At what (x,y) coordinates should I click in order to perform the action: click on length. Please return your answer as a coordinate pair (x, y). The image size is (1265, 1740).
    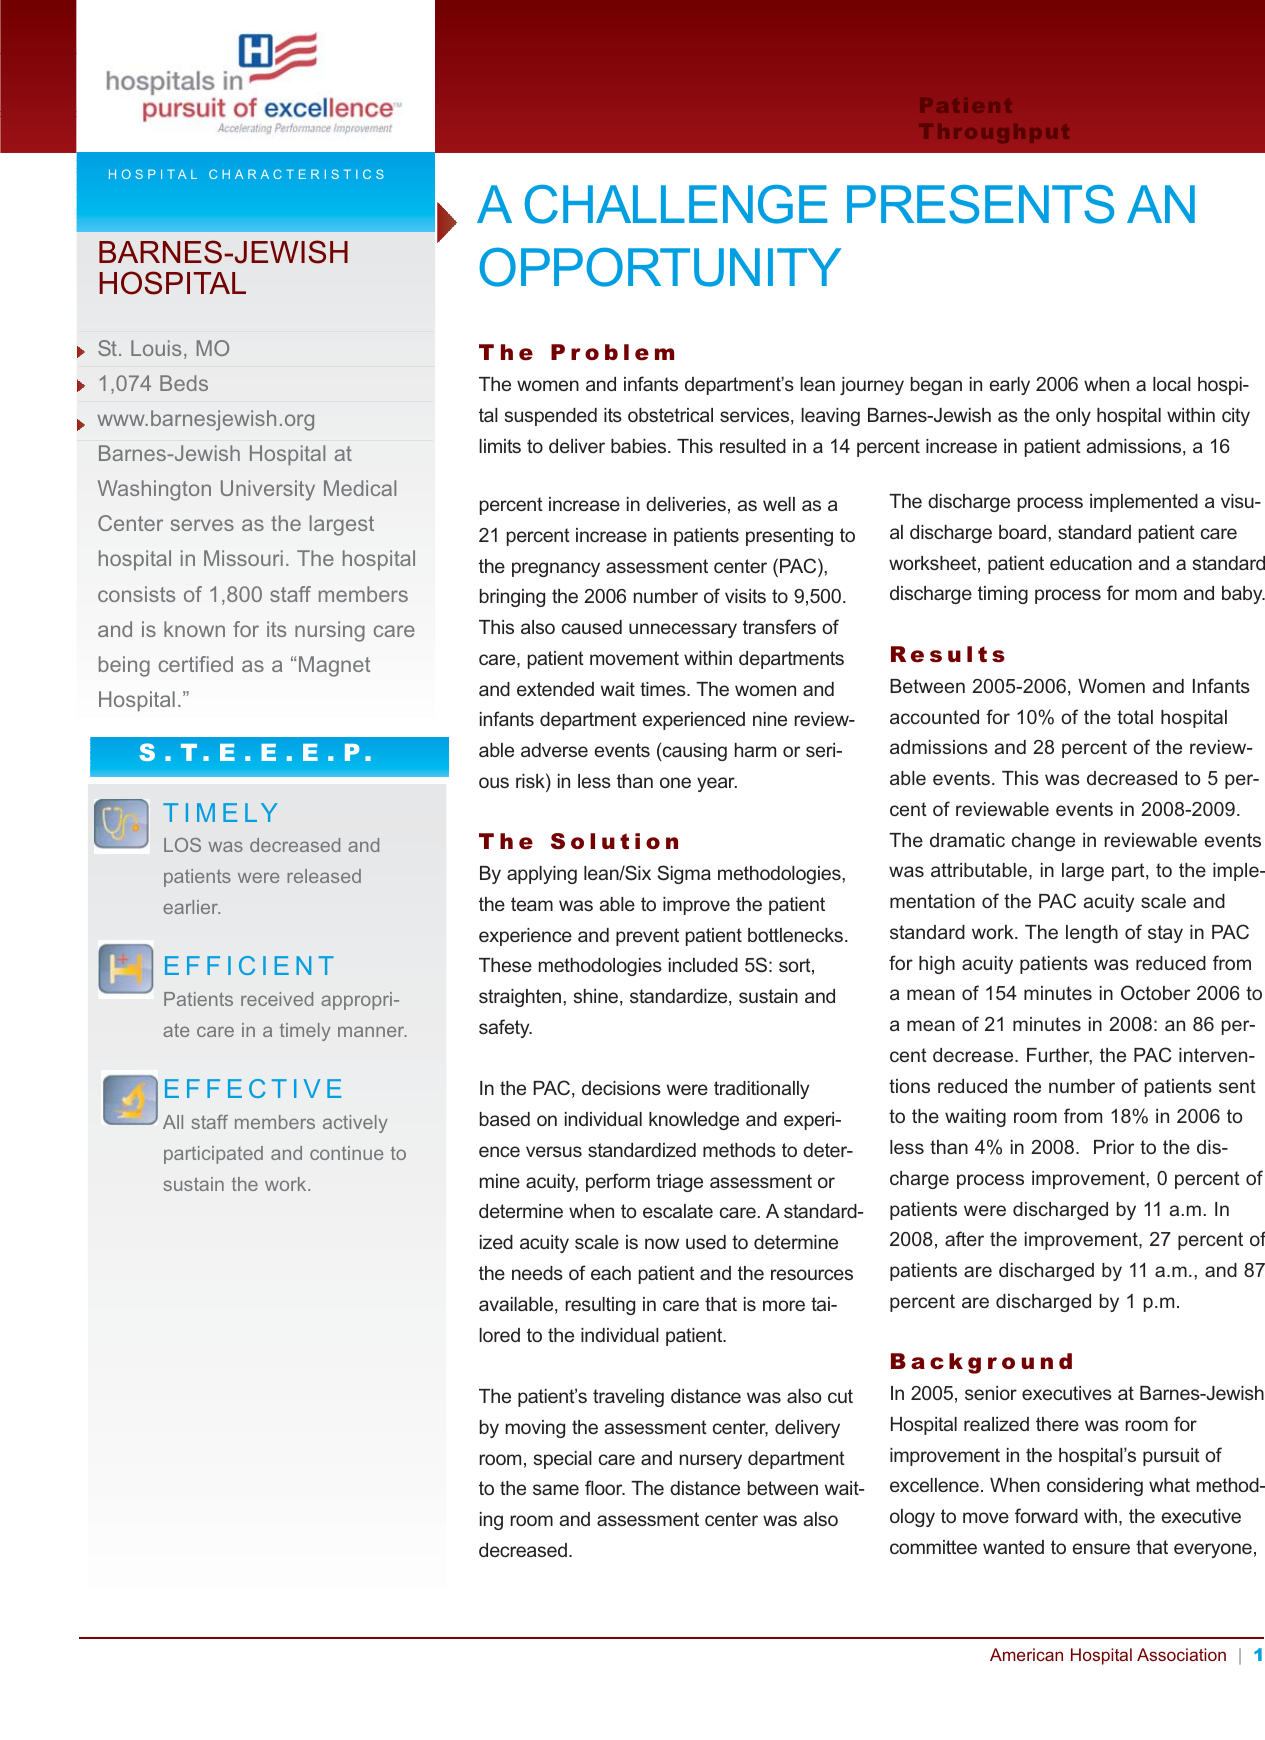
    Looking at the image, I should click on (1092, 934).
